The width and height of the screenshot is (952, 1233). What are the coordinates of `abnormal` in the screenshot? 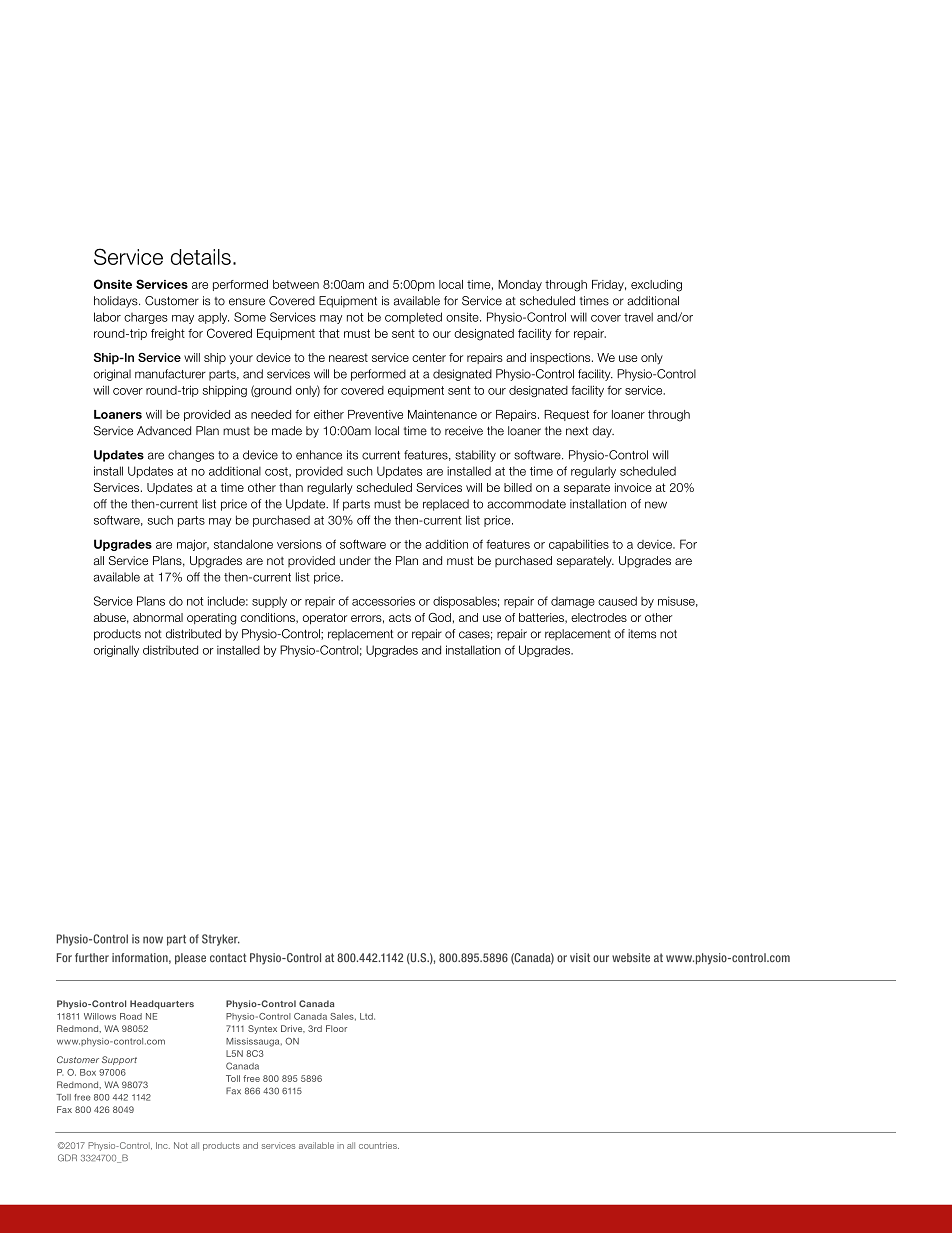 It's located at (158, 617).
